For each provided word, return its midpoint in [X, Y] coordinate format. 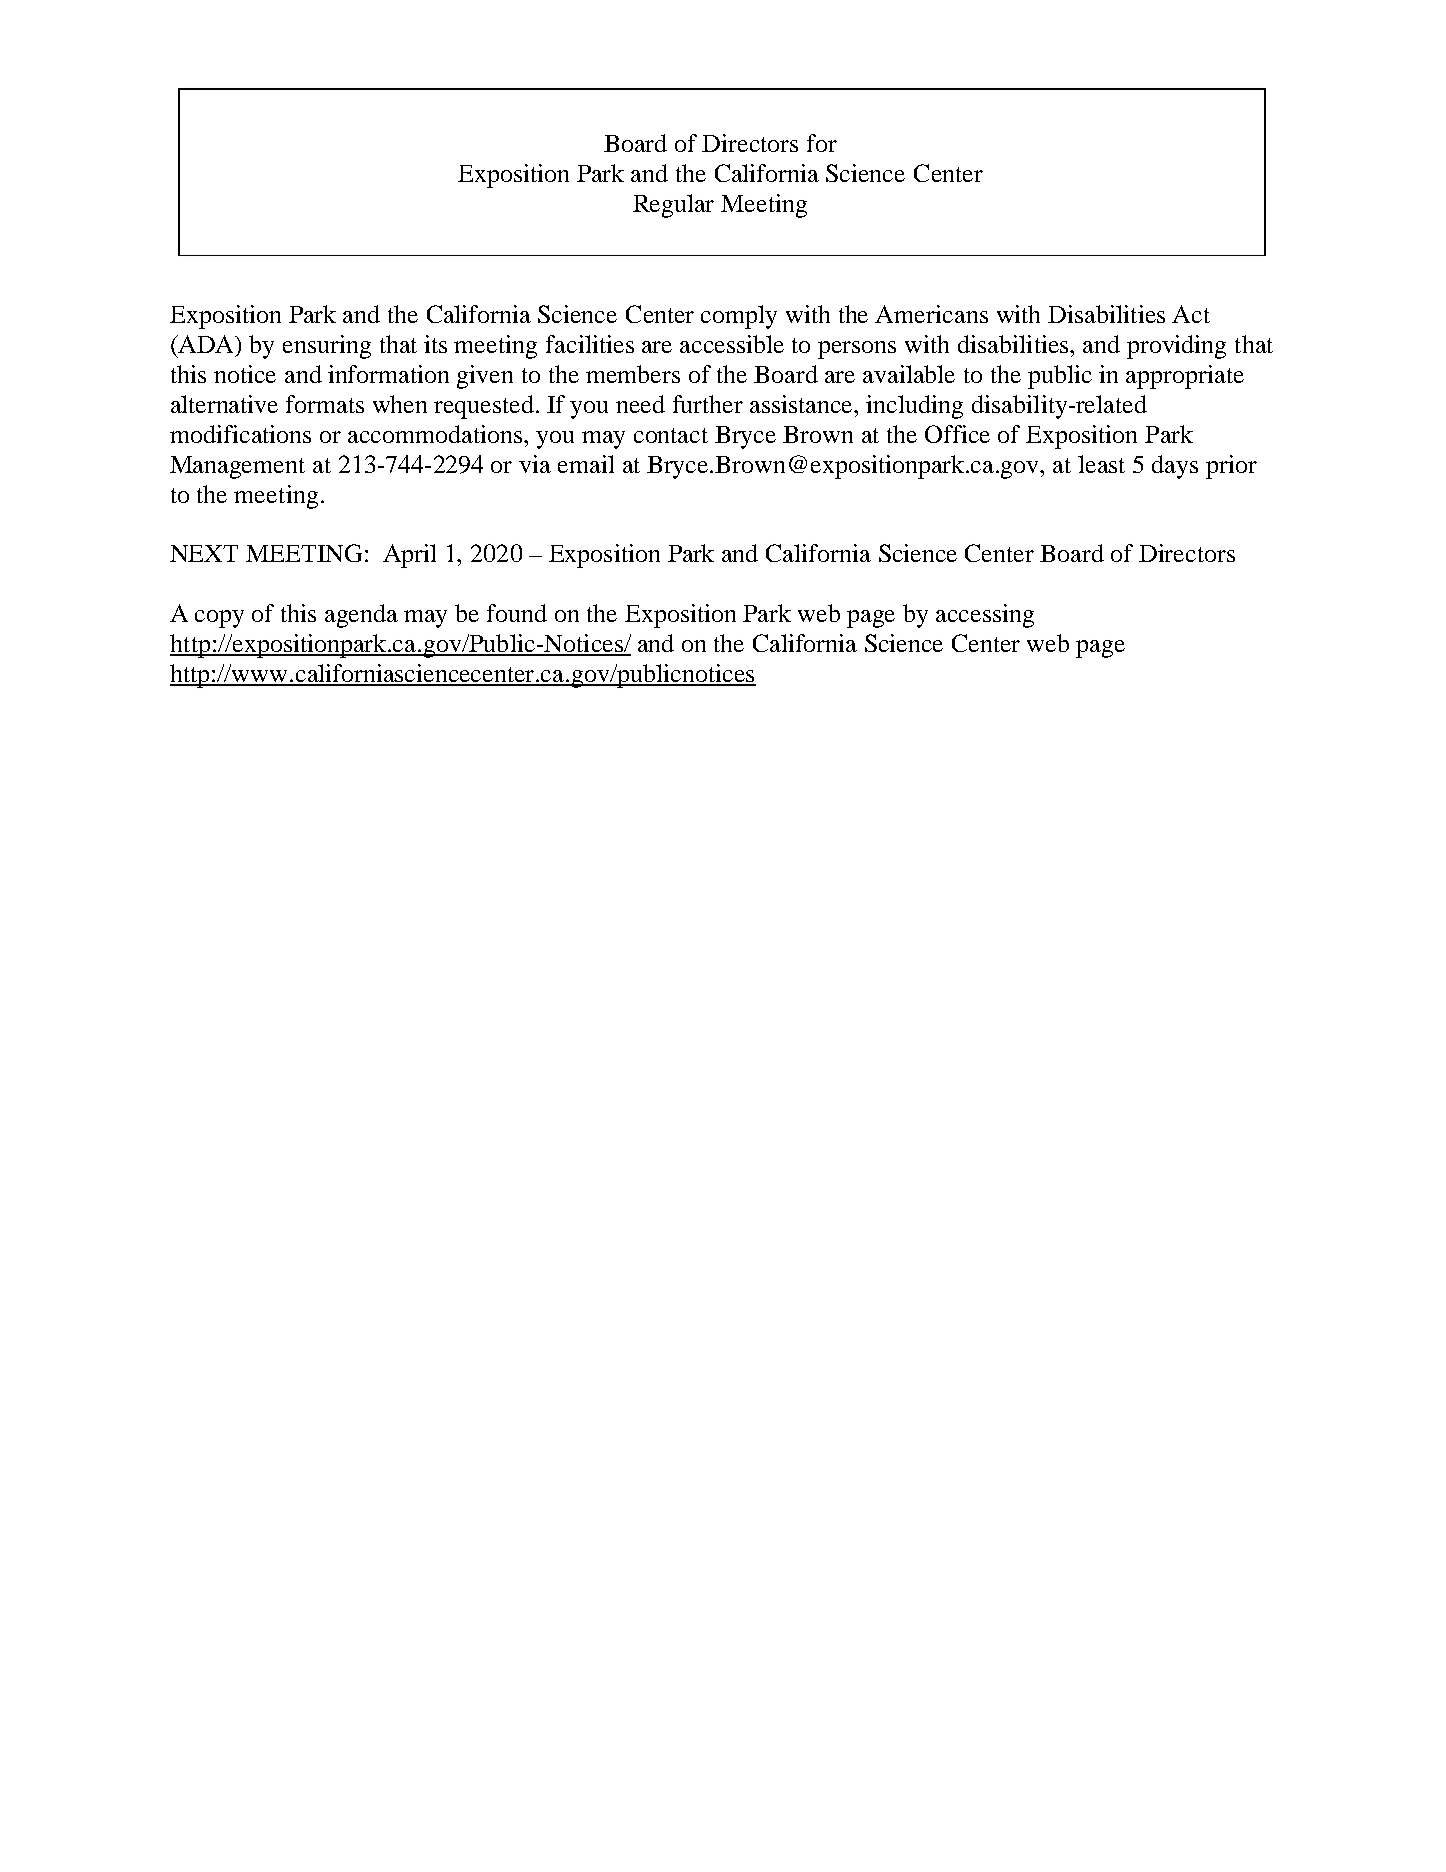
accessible [732, 344]
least [1101, 464]
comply [739, 317]
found [517, 613]
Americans [931, 314]
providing [1176, 347]
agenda [361, 616]
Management [237, 467]
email [586, 464]
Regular [673, 206]
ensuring [327, 347]
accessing [985, 616]
